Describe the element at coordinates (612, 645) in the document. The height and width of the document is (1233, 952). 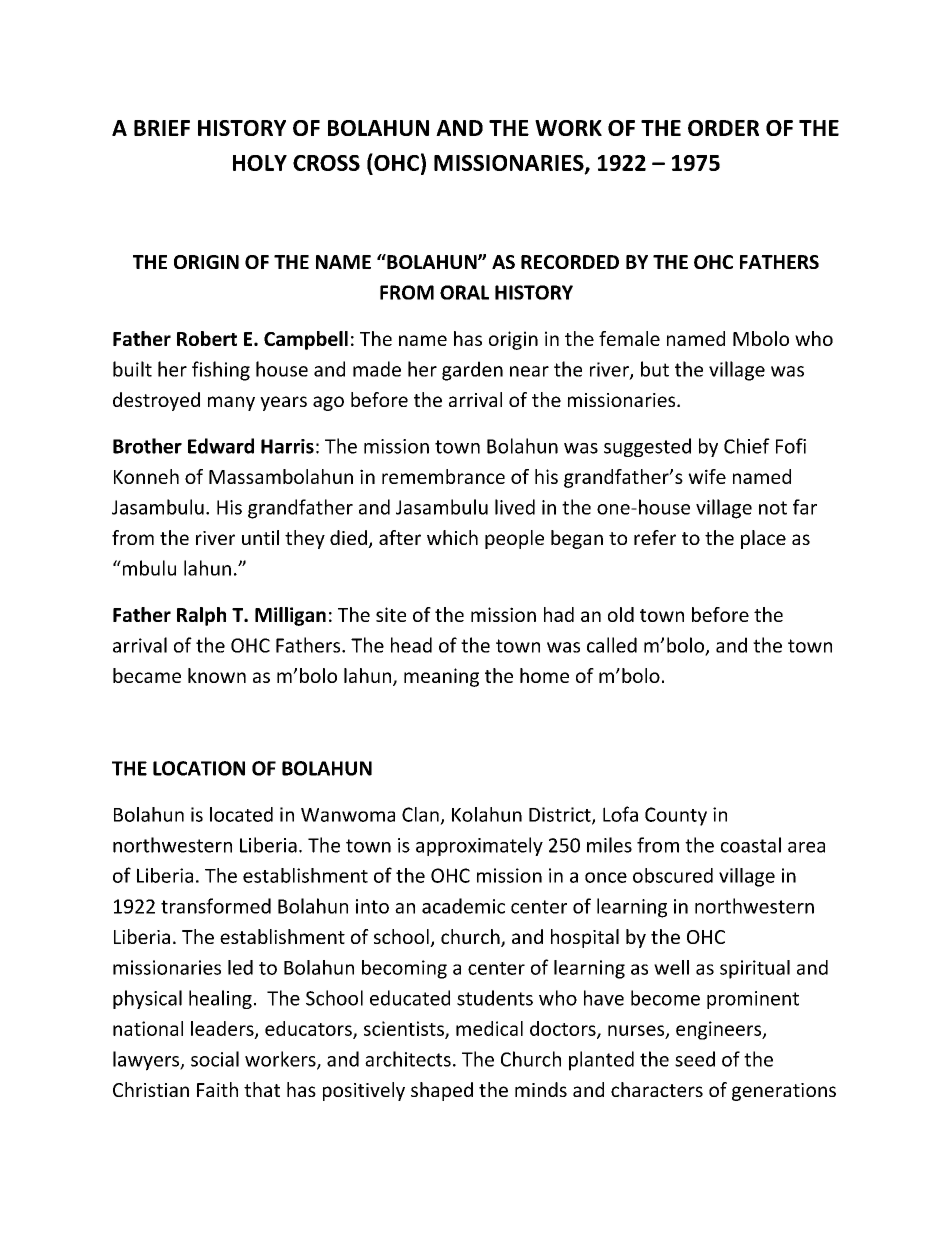
I see `called` at that location.
